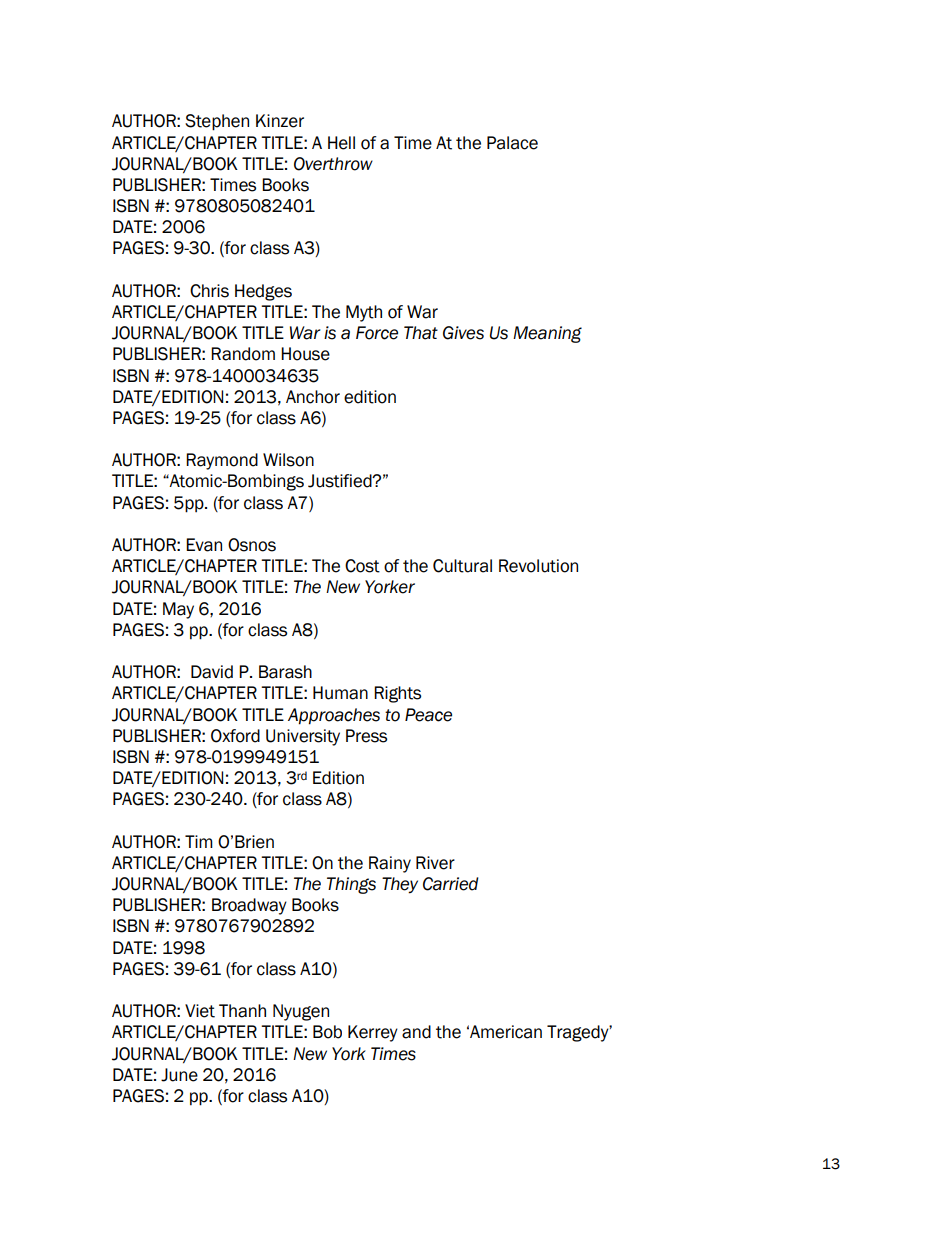 The height and width of the document is (1233, 952). What do you see at coordinates (362, 566) in the document?
I see `Cost` at bounding box center [362, 566].
